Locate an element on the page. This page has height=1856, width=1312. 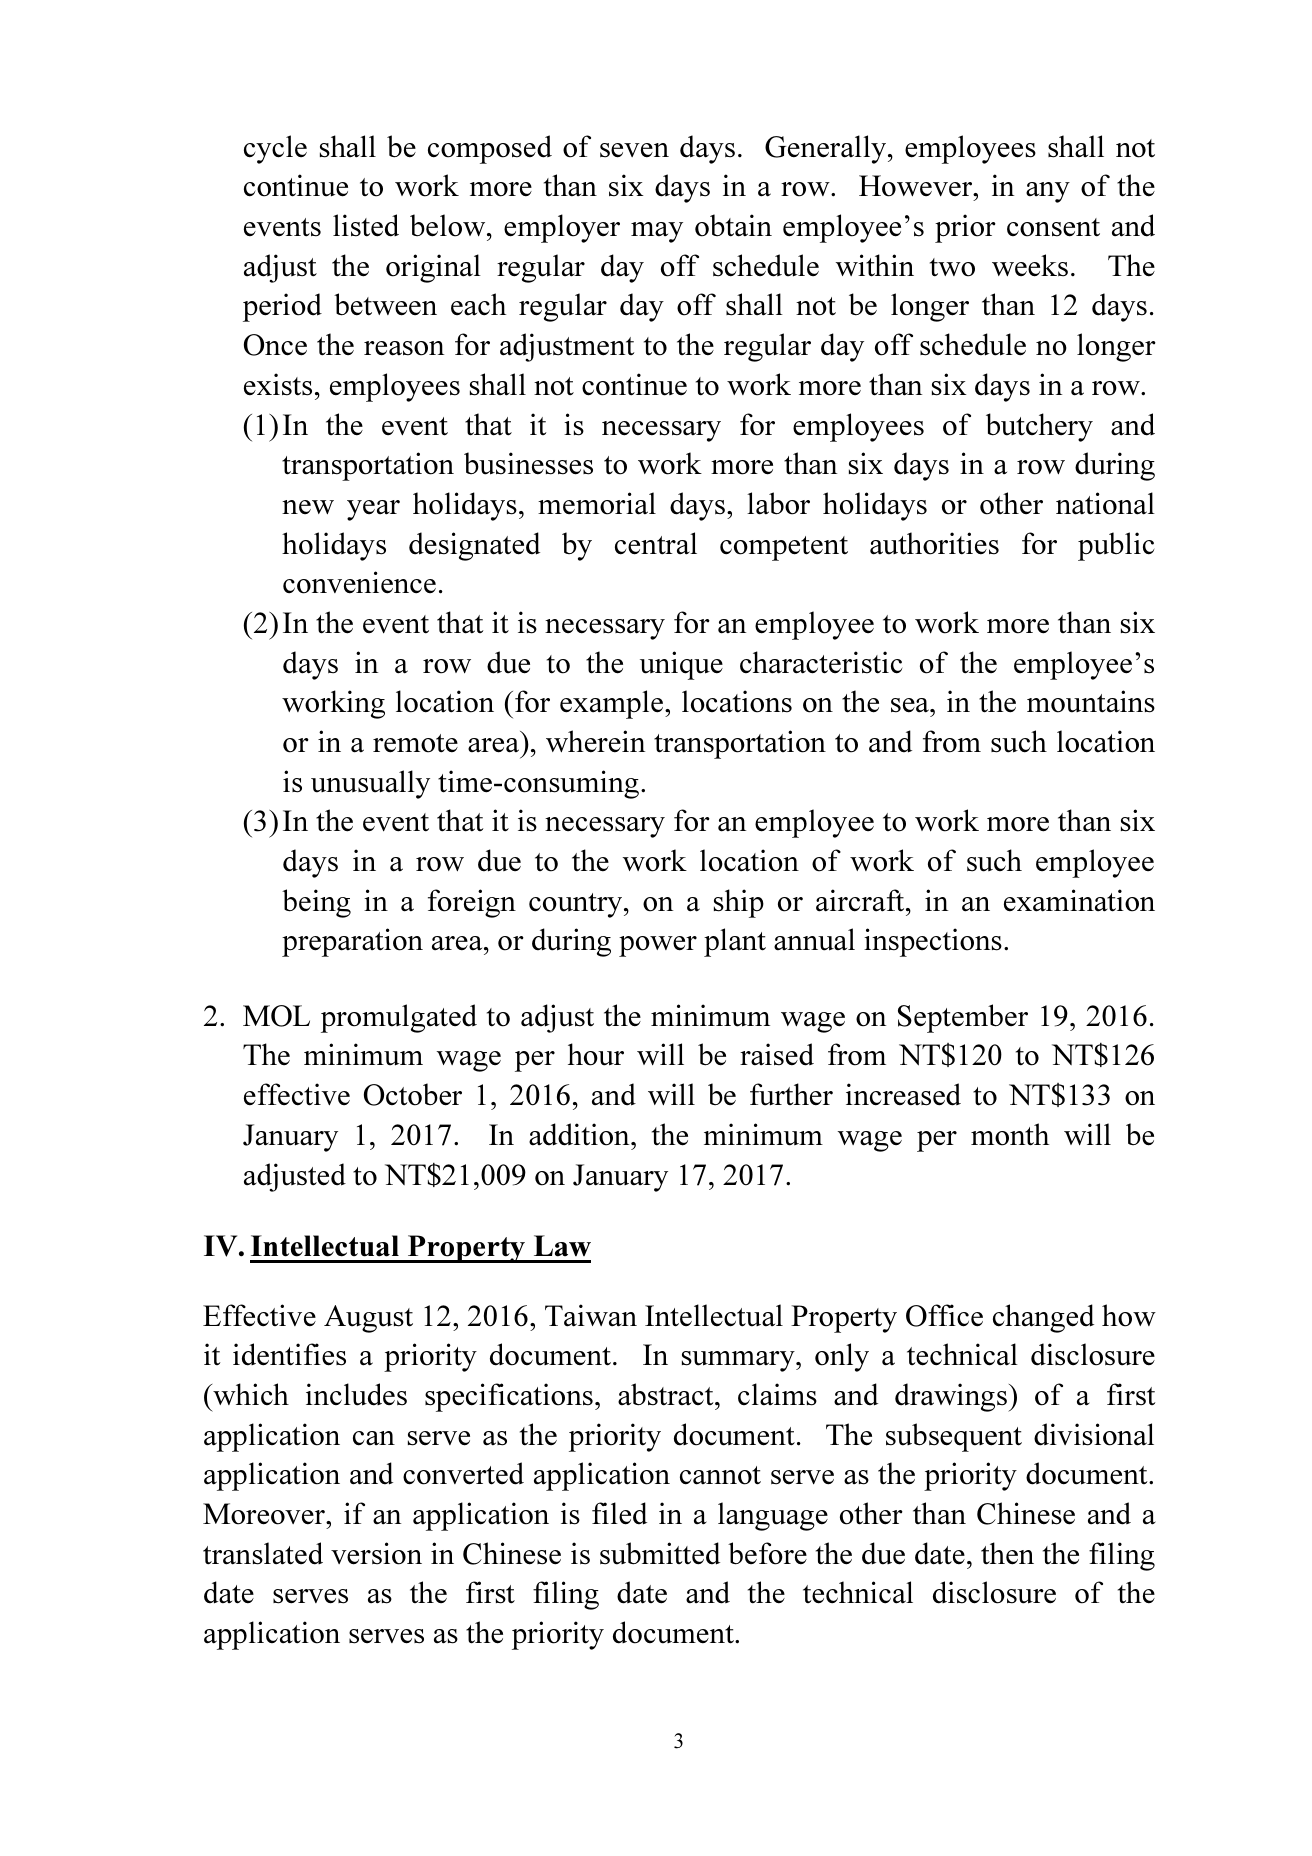
submitted is located at coordinates (660, 1553).
